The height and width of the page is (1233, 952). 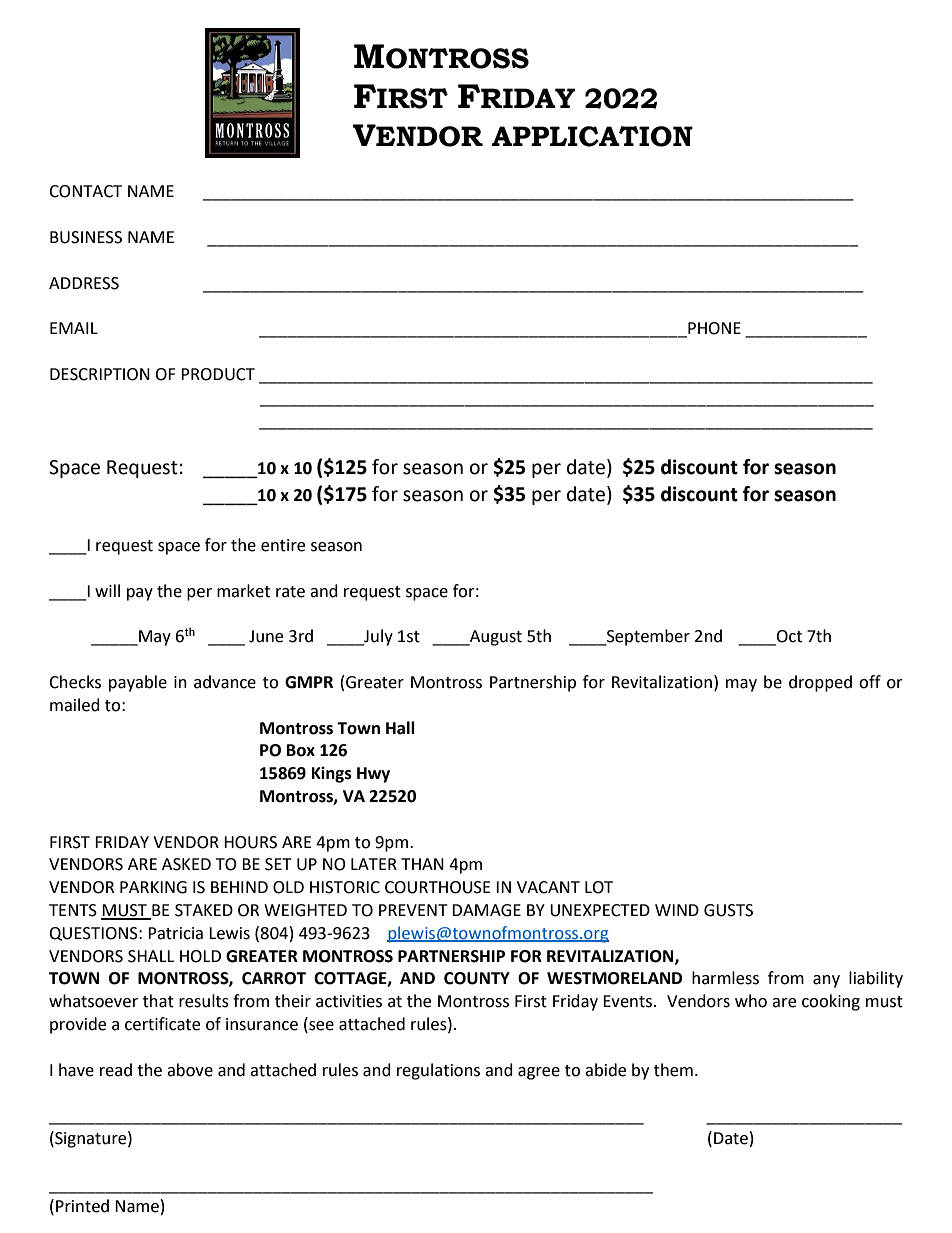 What do you see at coordinates (82, 1206) in the page?
I see `Printed` at bounding box center [82, 1206].
